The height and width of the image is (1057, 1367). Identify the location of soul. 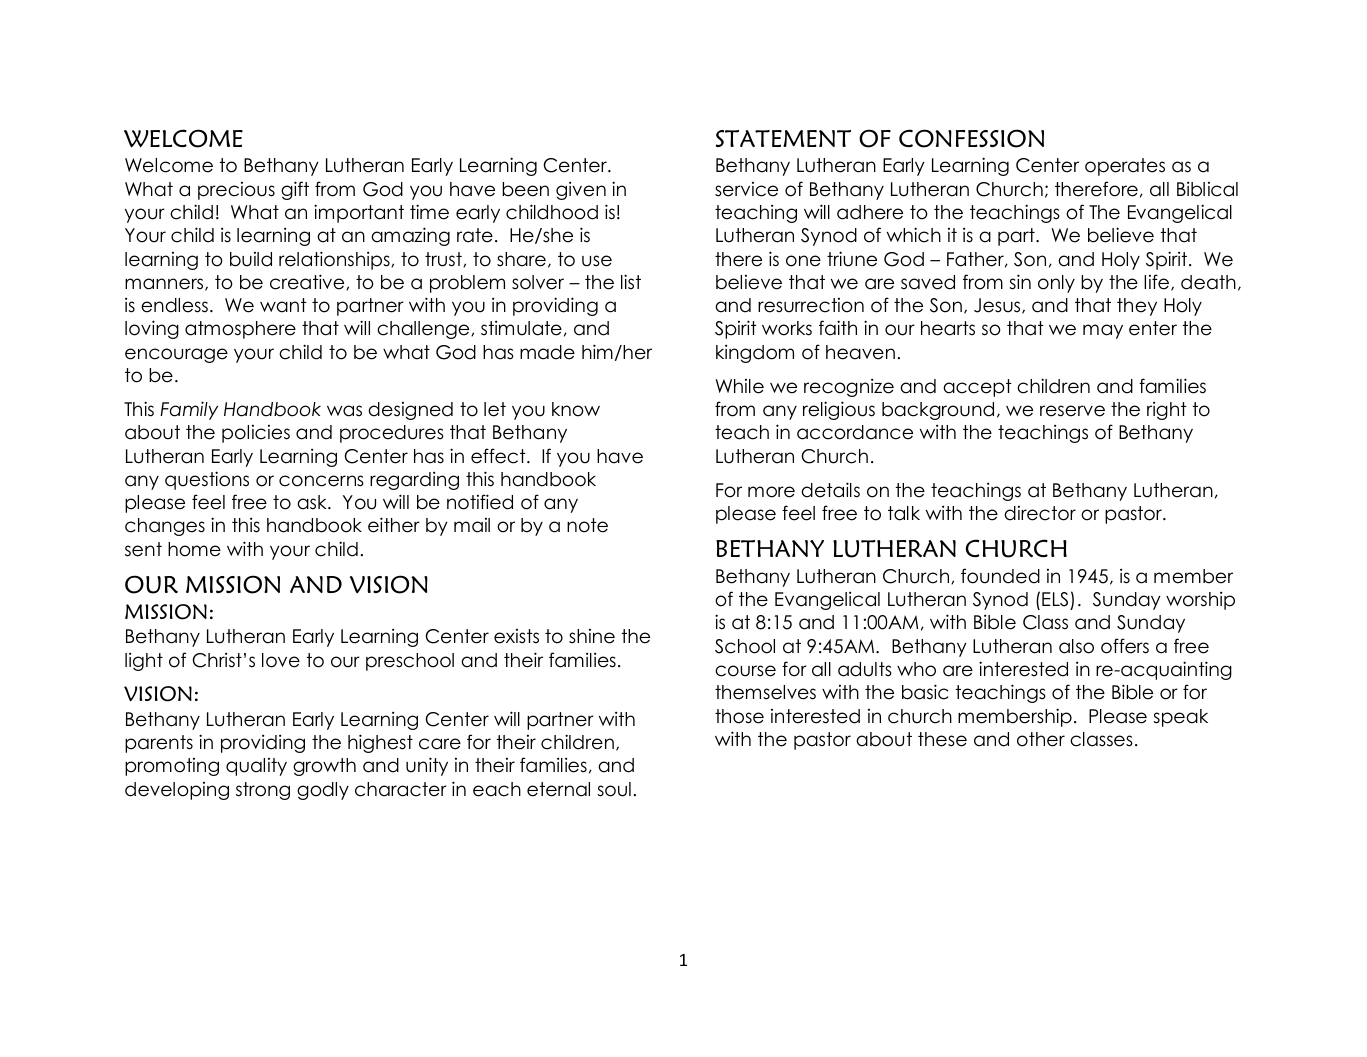
(614, 789).
